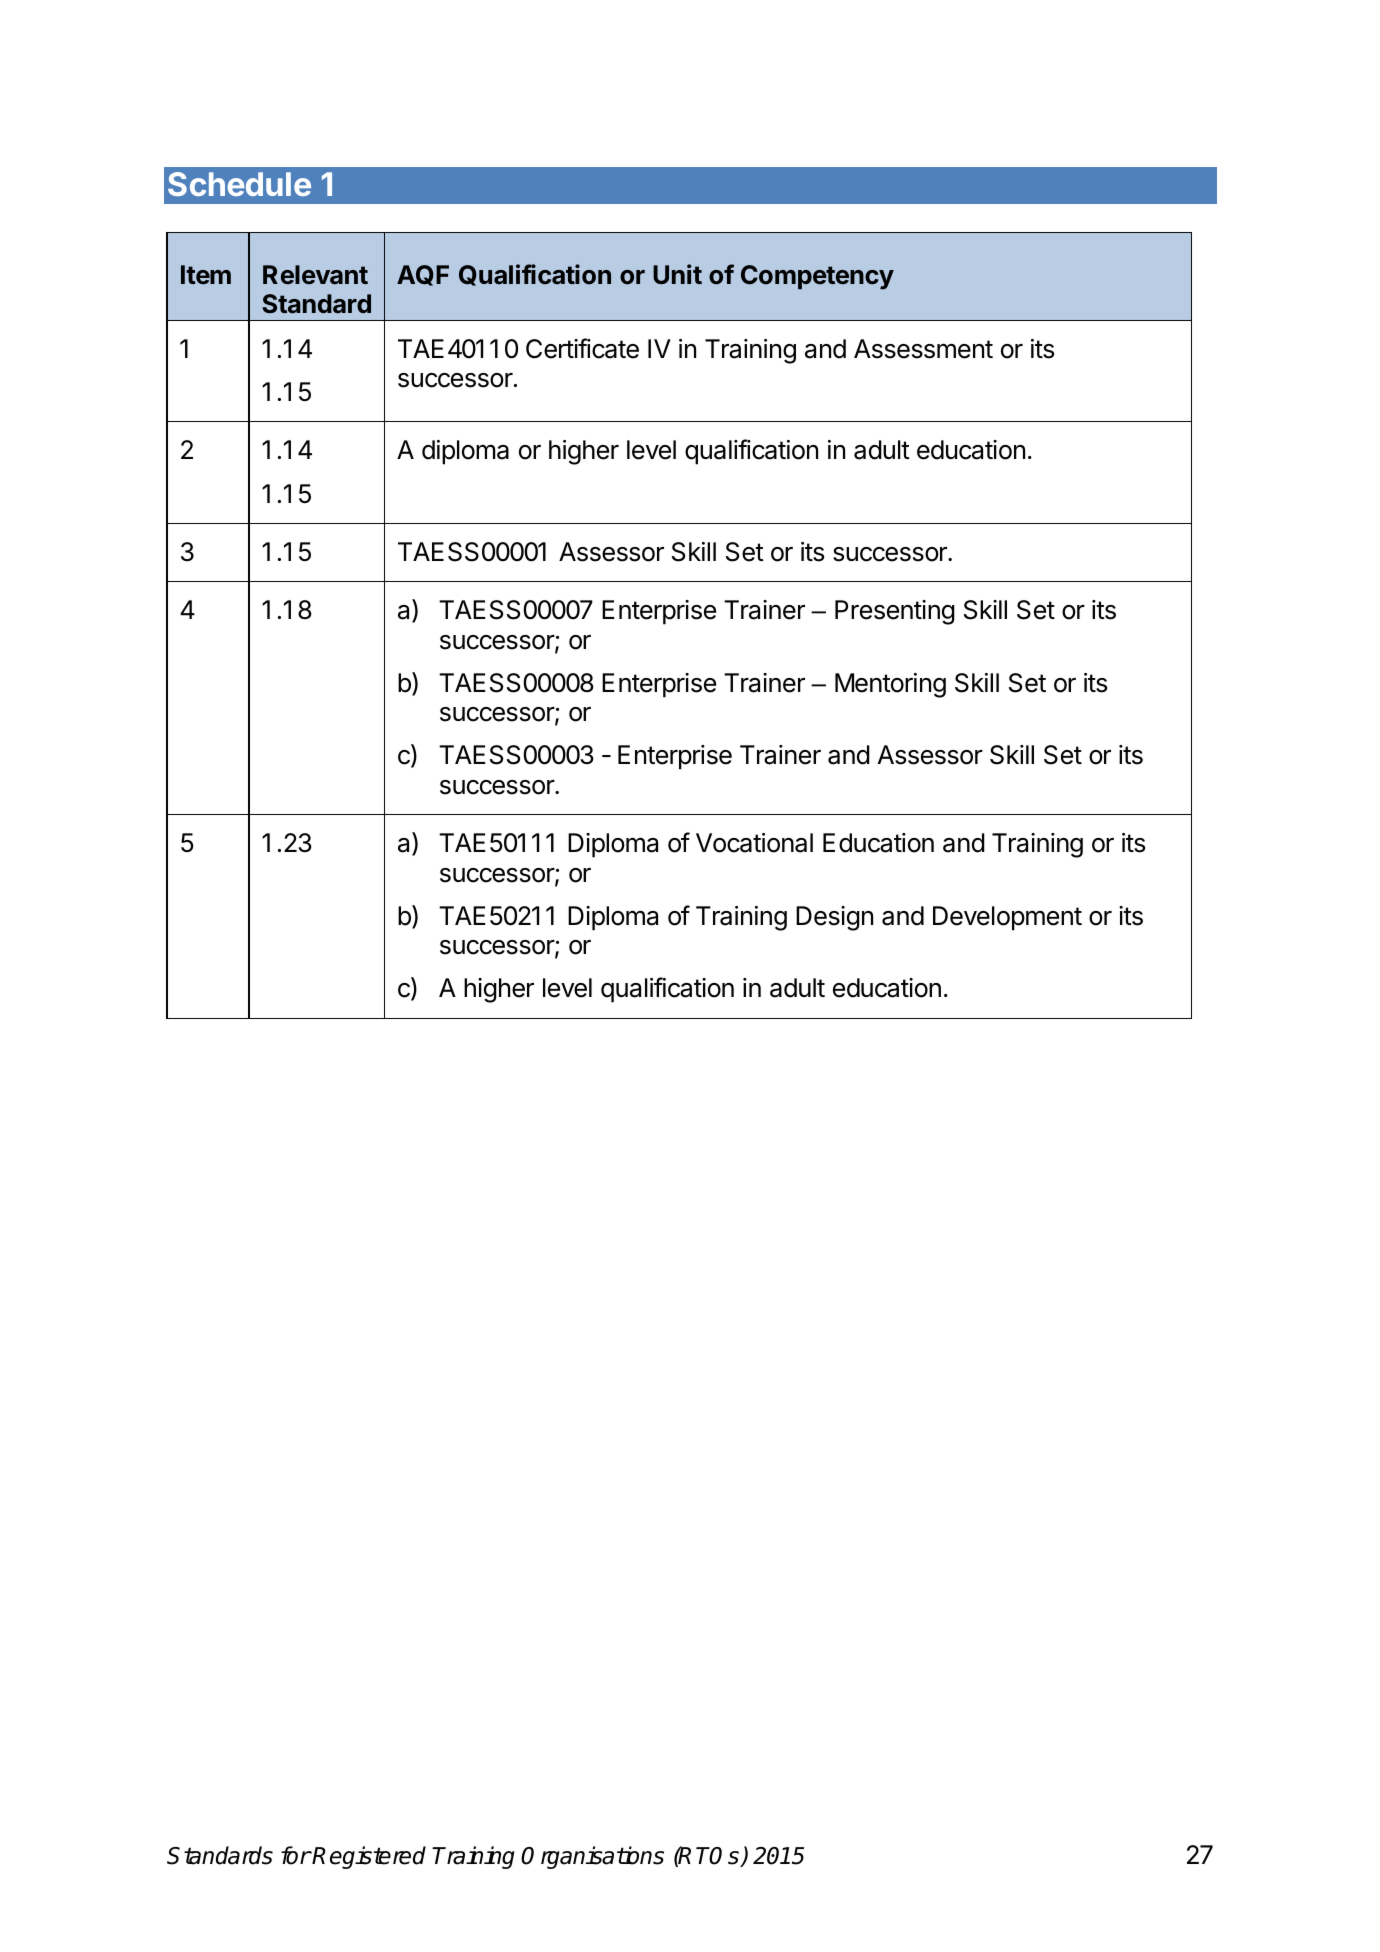  What do you see at coordinates (582, 348) in the screenshot?
I see `Certificate` at bounding box center [582, 348].
